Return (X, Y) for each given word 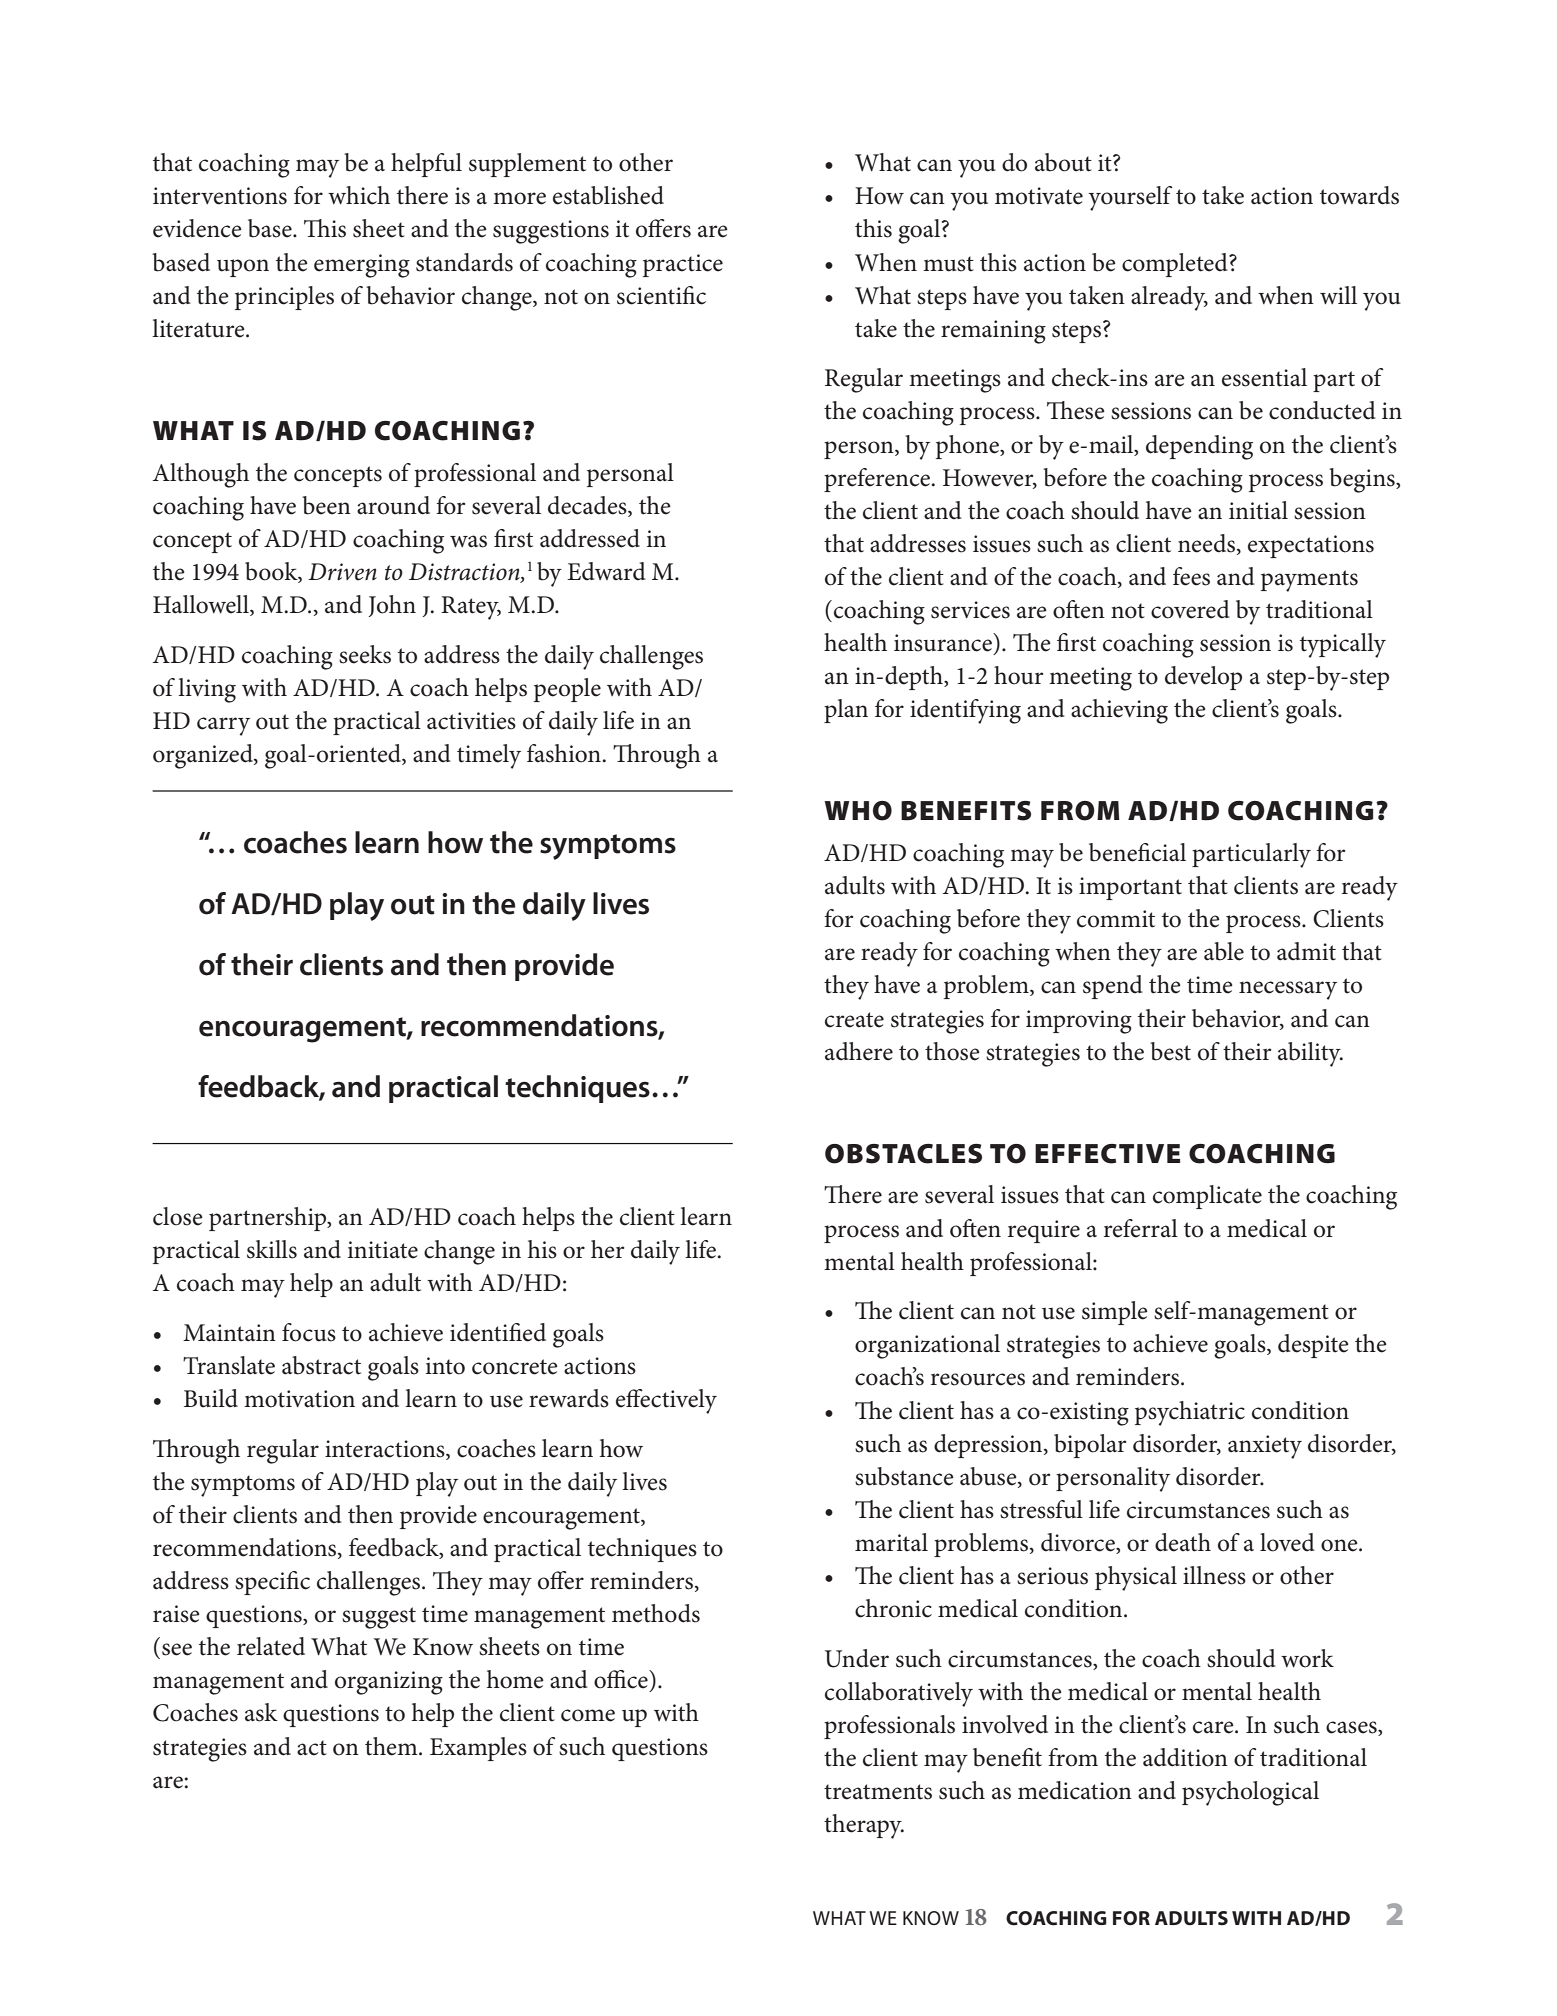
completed (1176, 265)
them (392, 1746)
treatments (878, 1792)
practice (683, 265)
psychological (1250, 1793)
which (359, 195)
